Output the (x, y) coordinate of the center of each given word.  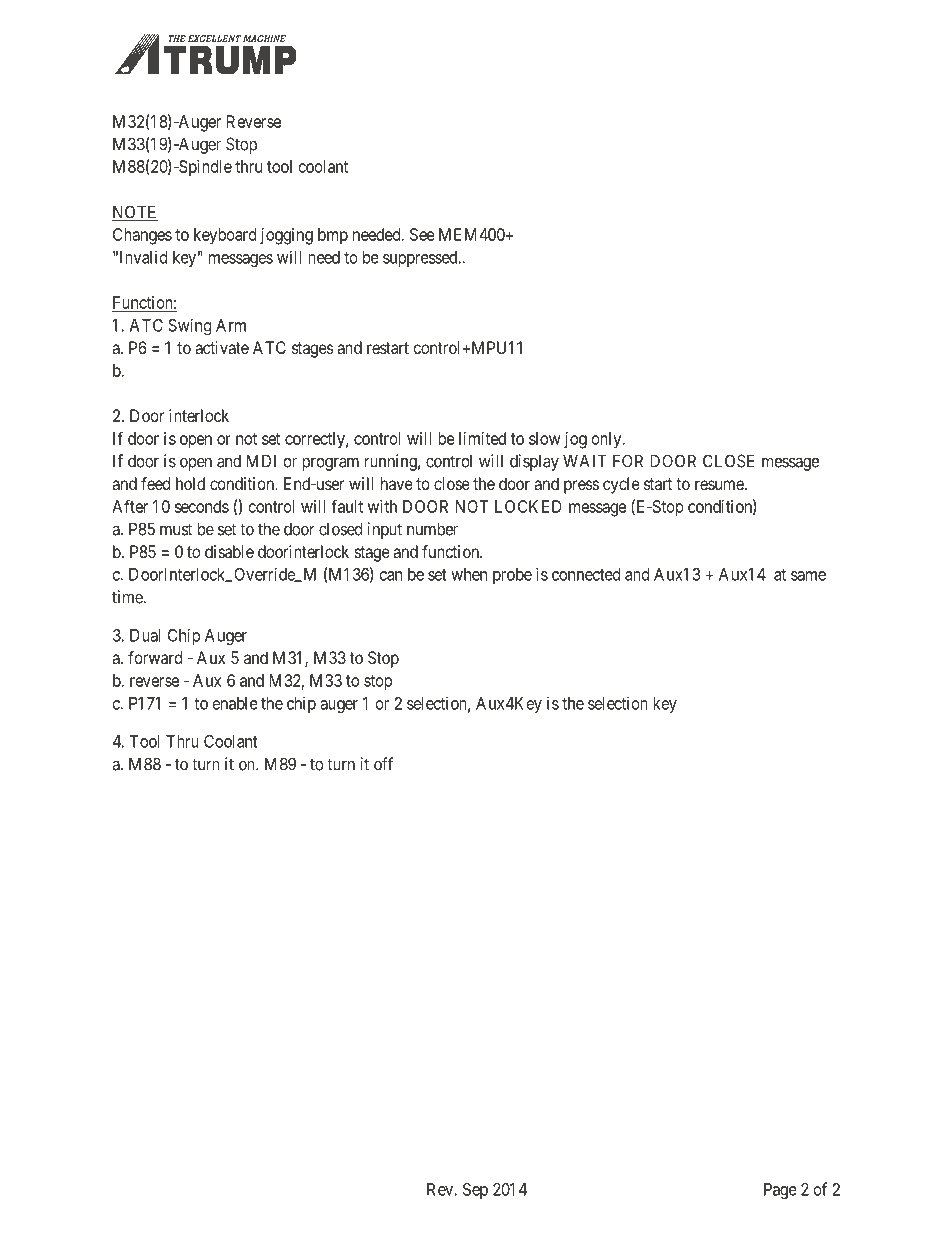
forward (155, 657)
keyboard (225, 236)
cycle (621, 485)
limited (482, 438)
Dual (145, 635)
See (422, 234)
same (808, 576)
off (383, 764)
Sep (475, 1191)
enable (235, 703)
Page (780, 1191)
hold (190, 483)
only (608, 440)
